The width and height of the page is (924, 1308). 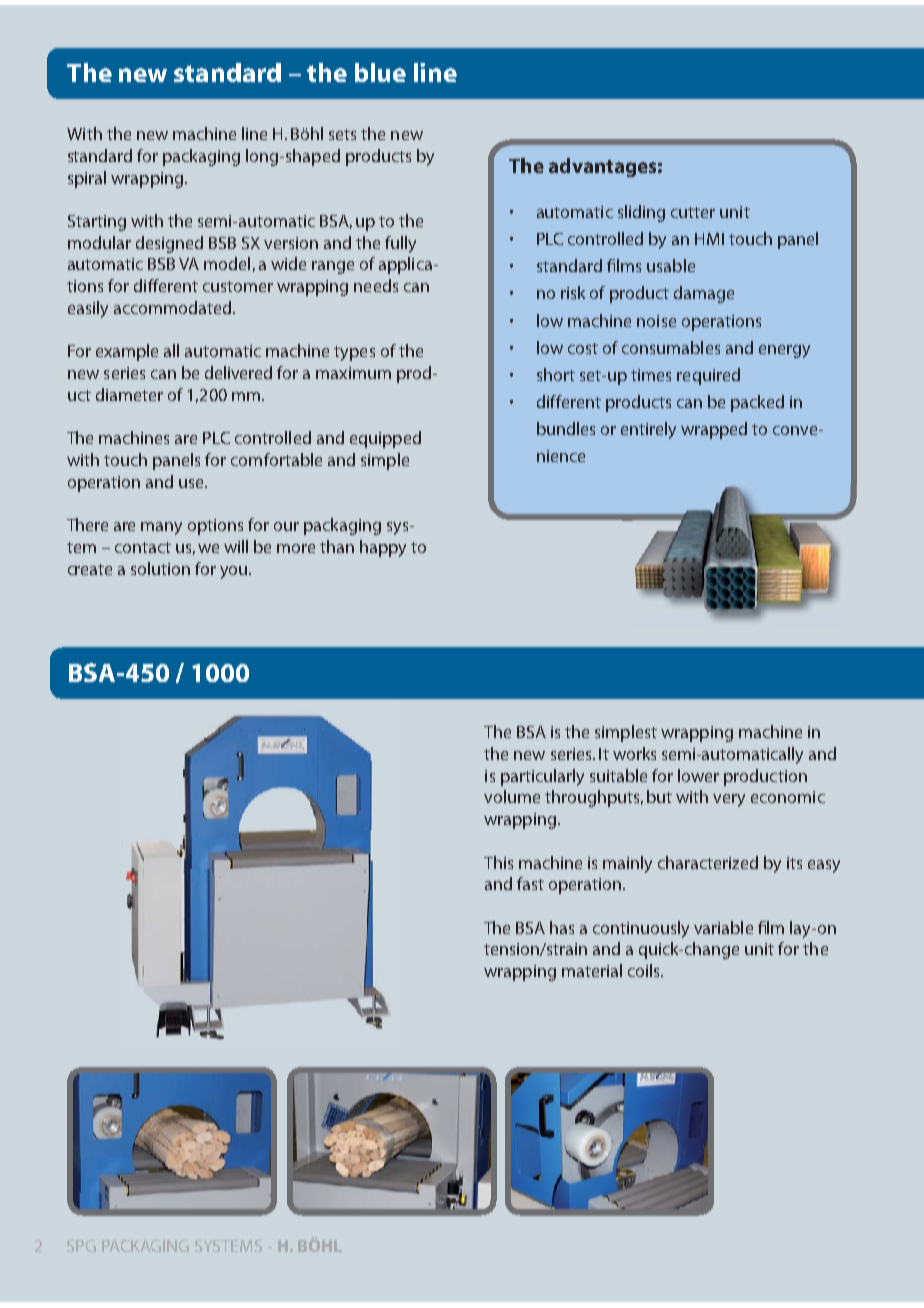 What do you see at coordinates (498, 862) in the page?
I see `This` at bounding box center [498, 862].
